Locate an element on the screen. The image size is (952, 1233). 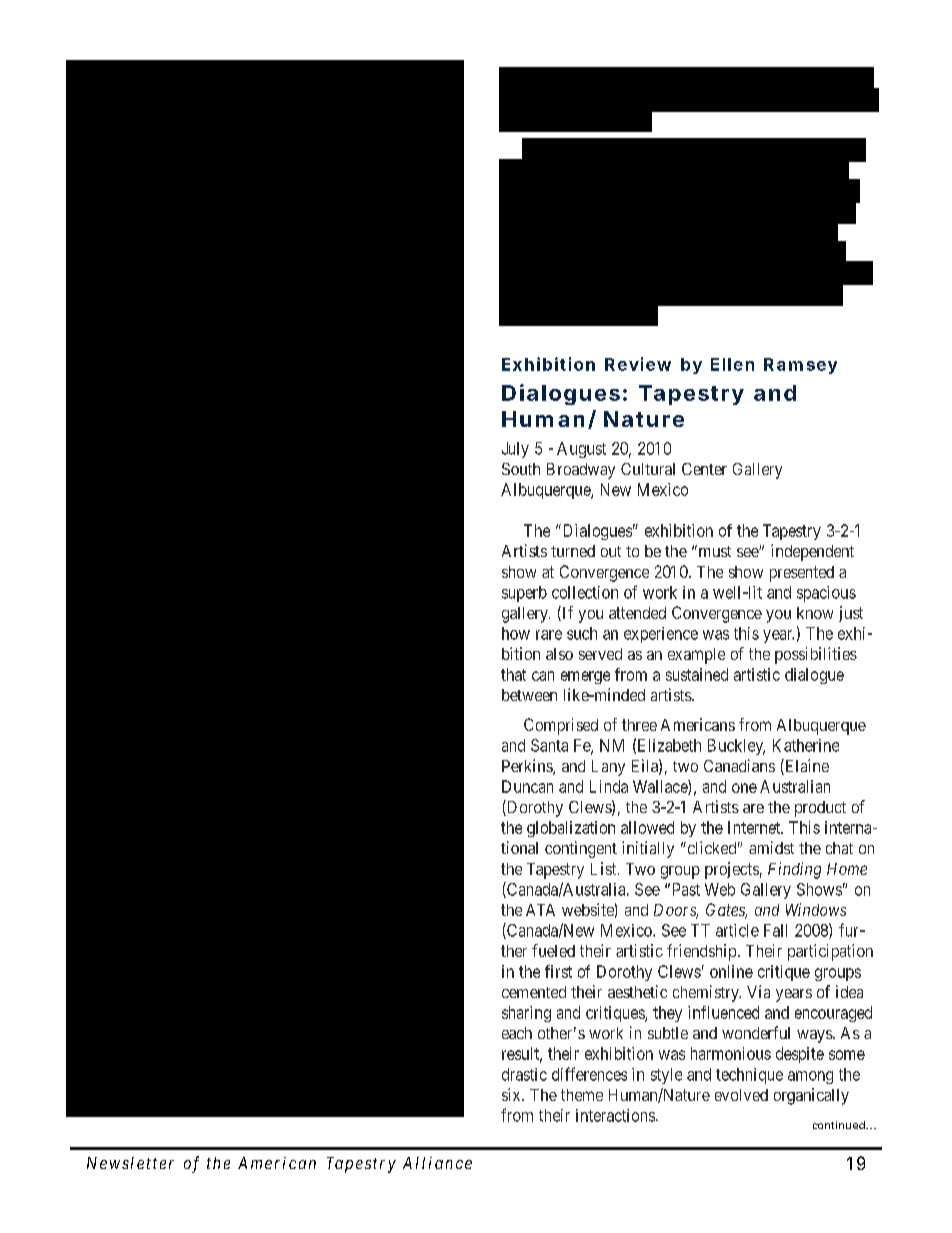
Wallace is located at coordinates (661, 787).
